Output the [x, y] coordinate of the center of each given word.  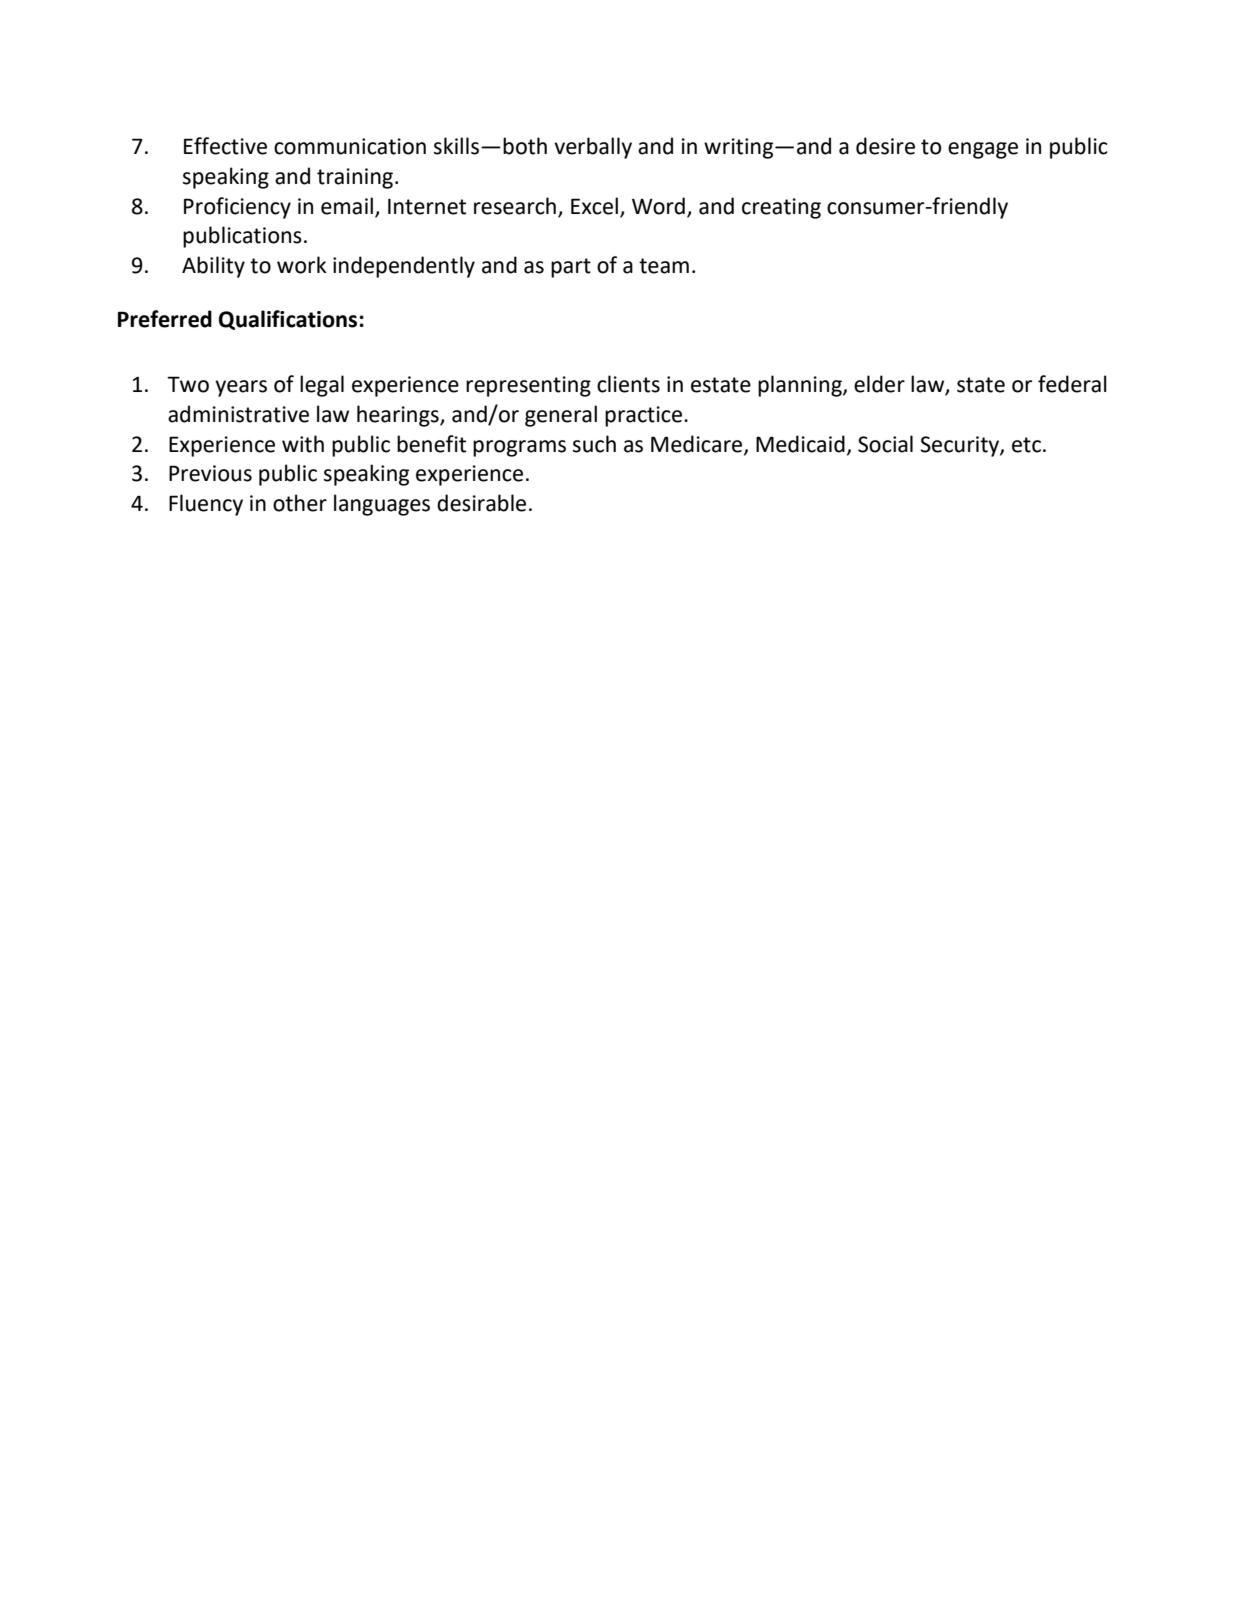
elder [879, 384]
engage [983, 150]
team [664, 266]
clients [628, 384]
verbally [593, 148]
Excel [594, 206]
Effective [225, 146]
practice [645, 416]
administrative [238, 414]
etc [1026, 445]
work [302, 265]
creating [781, 208]
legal [322, 386]
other [300, 503]
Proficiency [237, 208]
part [571, 268]
